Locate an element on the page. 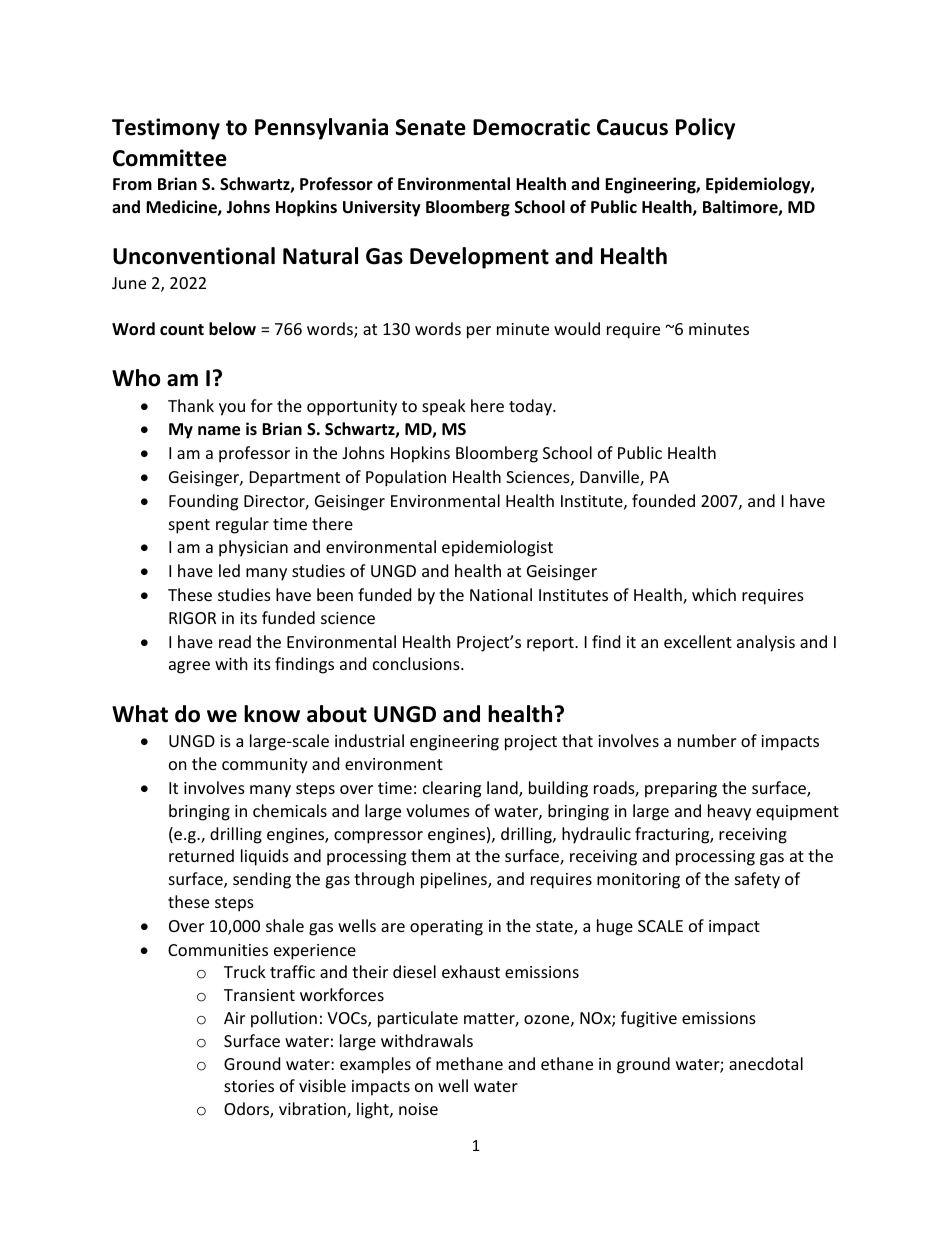  Committee is located at coordinates (170, 158).
